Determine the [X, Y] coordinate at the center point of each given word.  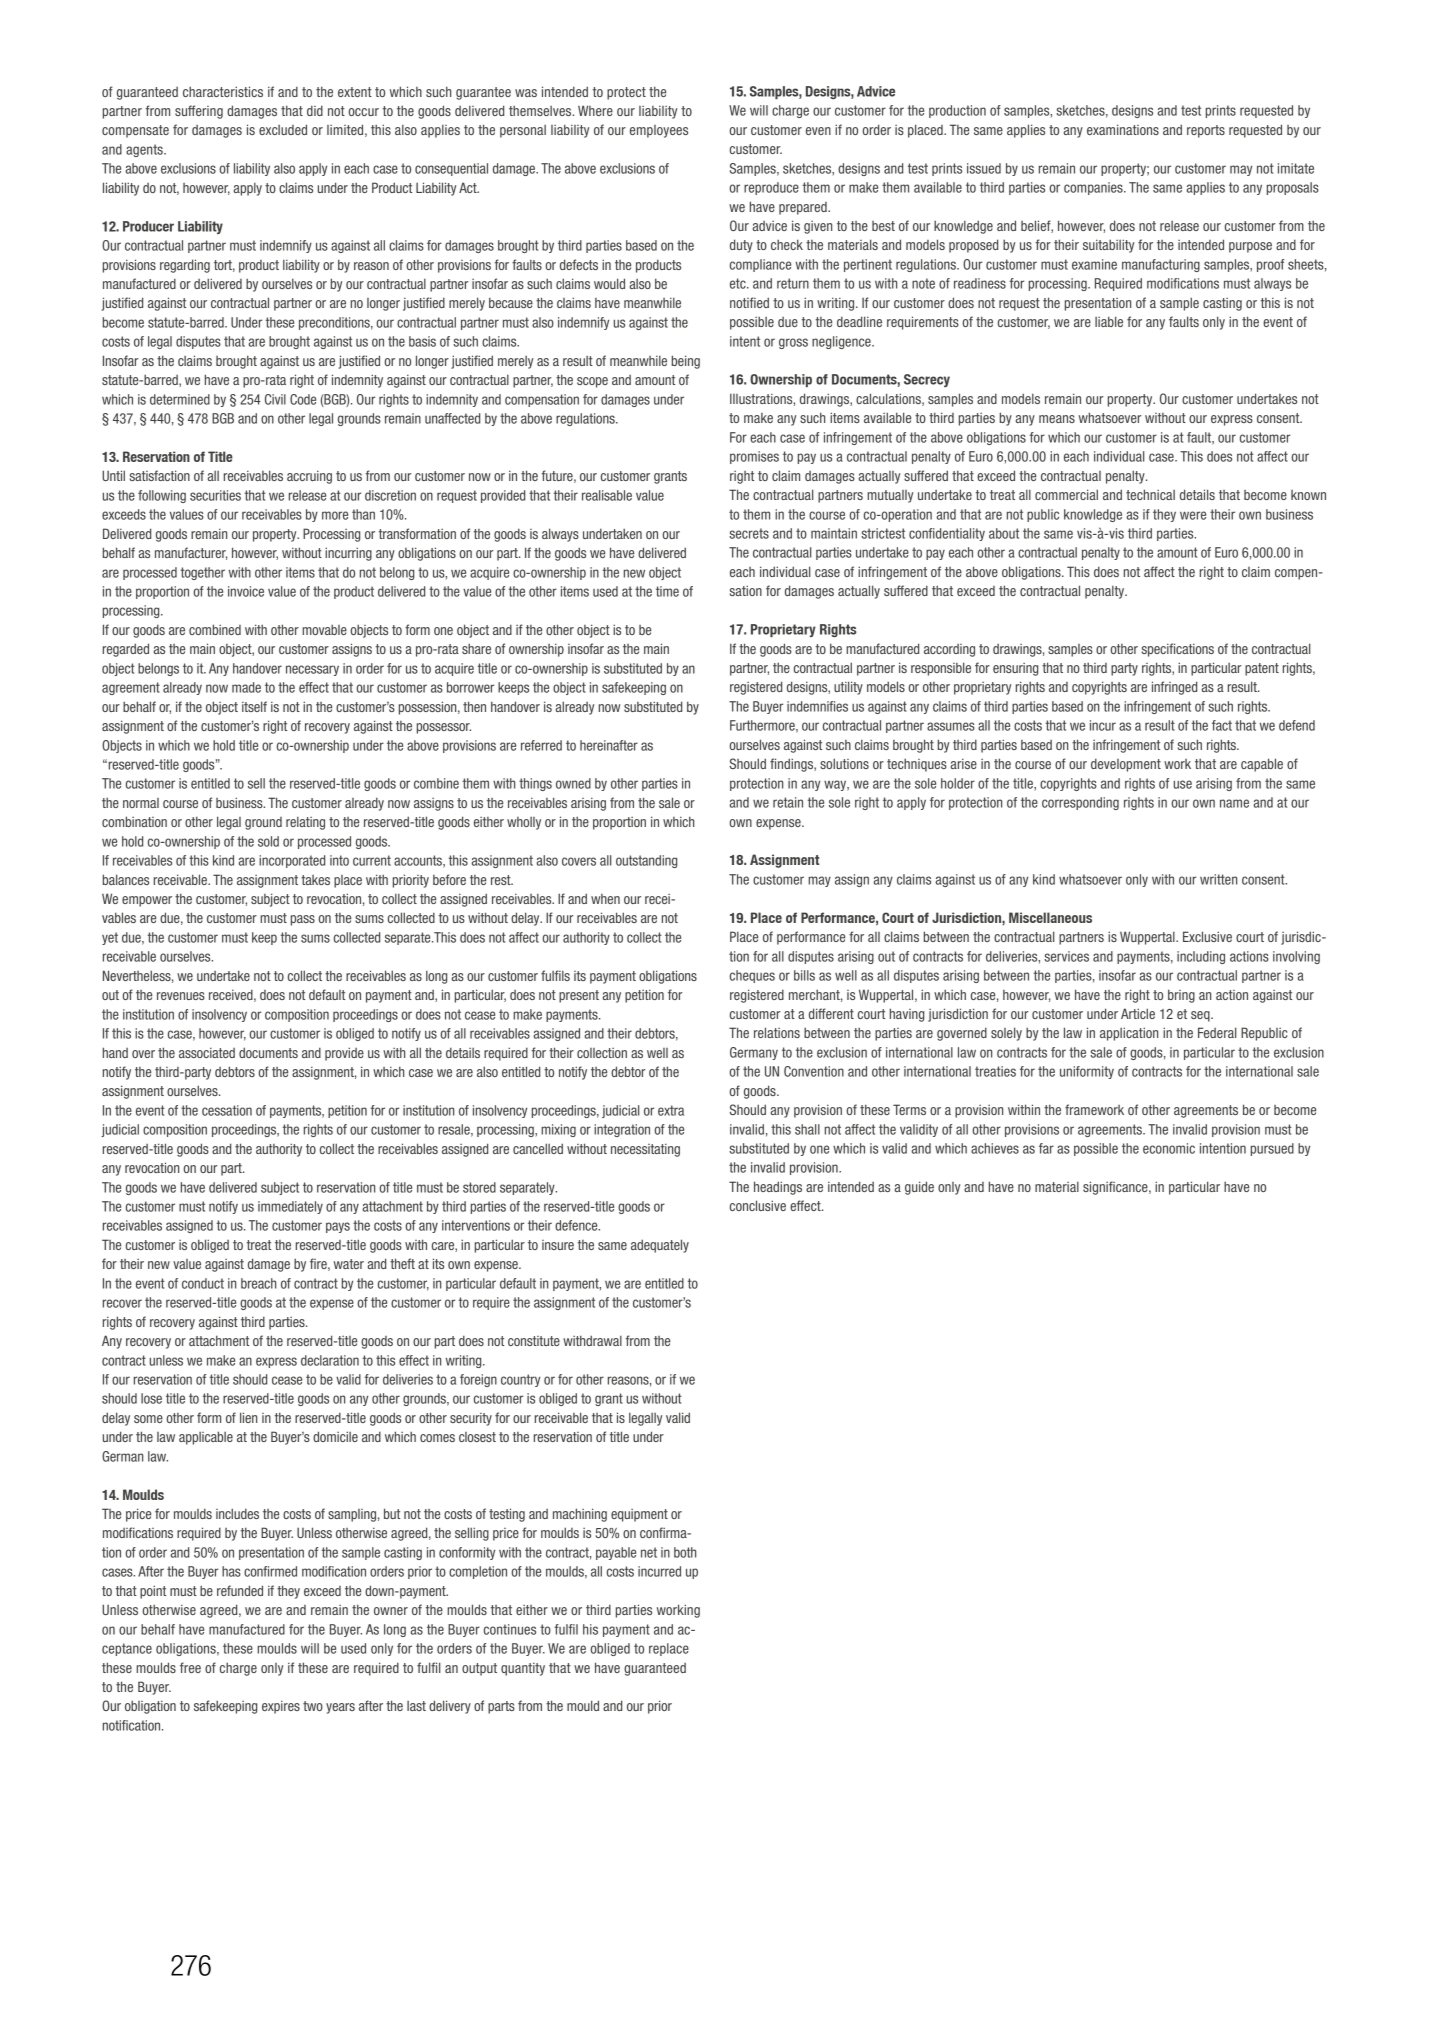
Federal [1217, 1032]
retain [788, 802]
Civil [275, 399]
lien [248, 1417]
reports [1206, 131]
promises [754, 457]
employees [659, 131]
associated [207, 1052]
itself [254, 706]
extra [671, 1110]
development [1126, 765]
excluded [283, 129]
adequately [660, 1246]
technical [1150, 494]
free [190, 1667]
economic [1169, 1148]
